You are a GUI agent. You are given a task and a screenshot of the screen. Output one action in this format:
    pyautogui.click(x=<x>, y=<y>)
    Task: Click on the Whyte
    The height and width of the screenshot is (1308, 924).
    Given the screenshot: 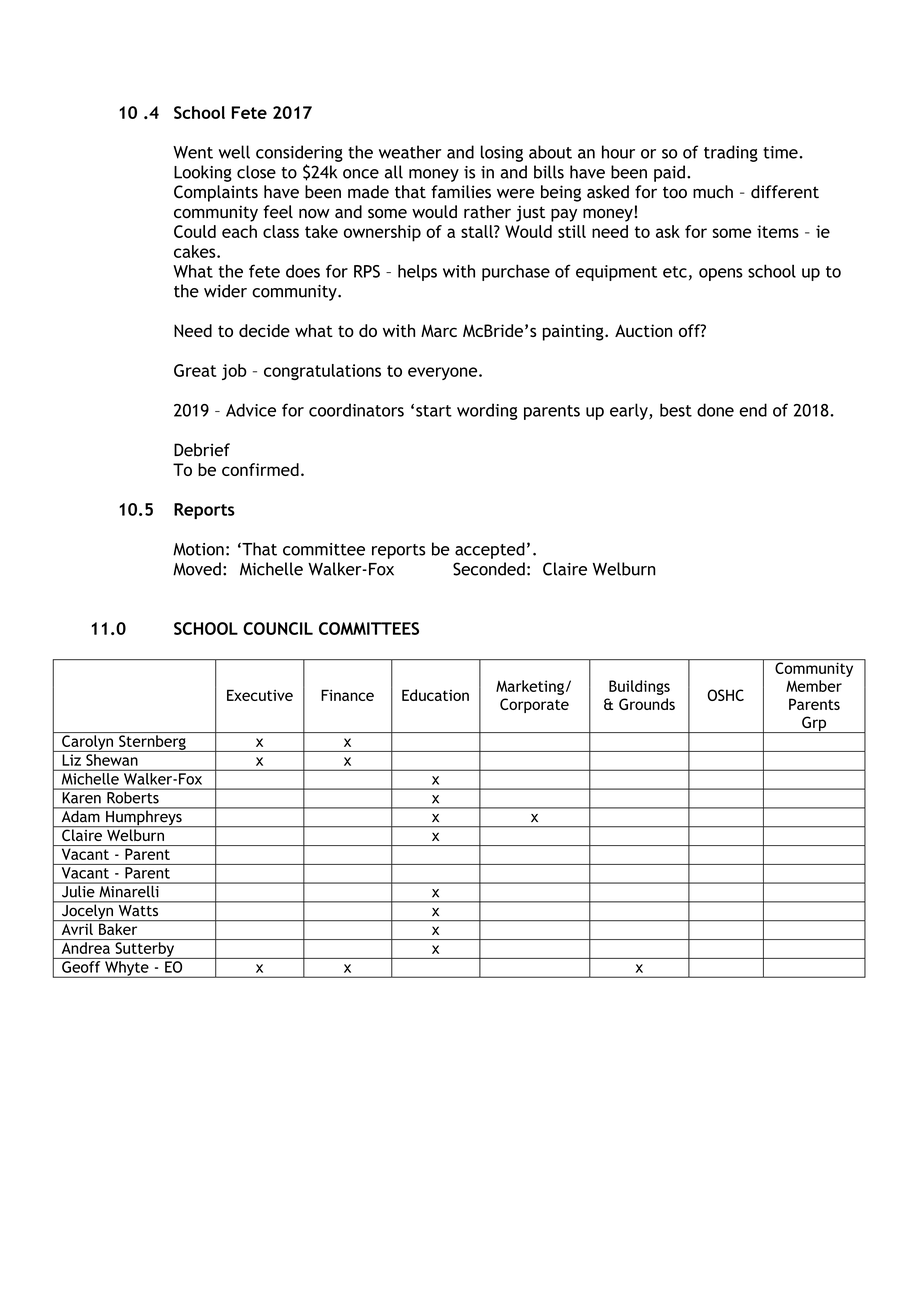 What is the action you would take?
    pyautogui.click(x=127, y=969)
